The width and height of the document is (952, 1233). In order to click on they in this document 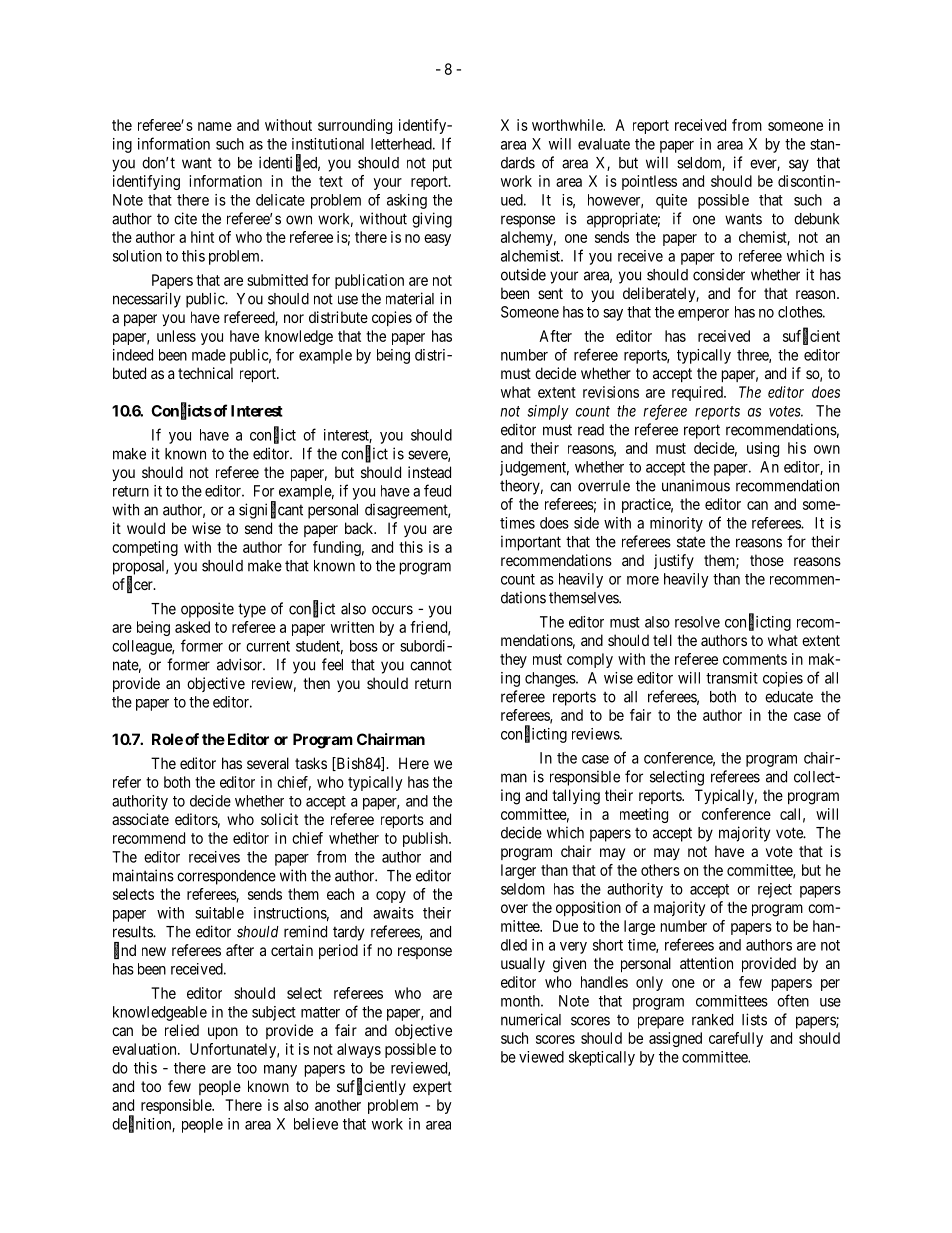, I will do `click(513, 660)`.
